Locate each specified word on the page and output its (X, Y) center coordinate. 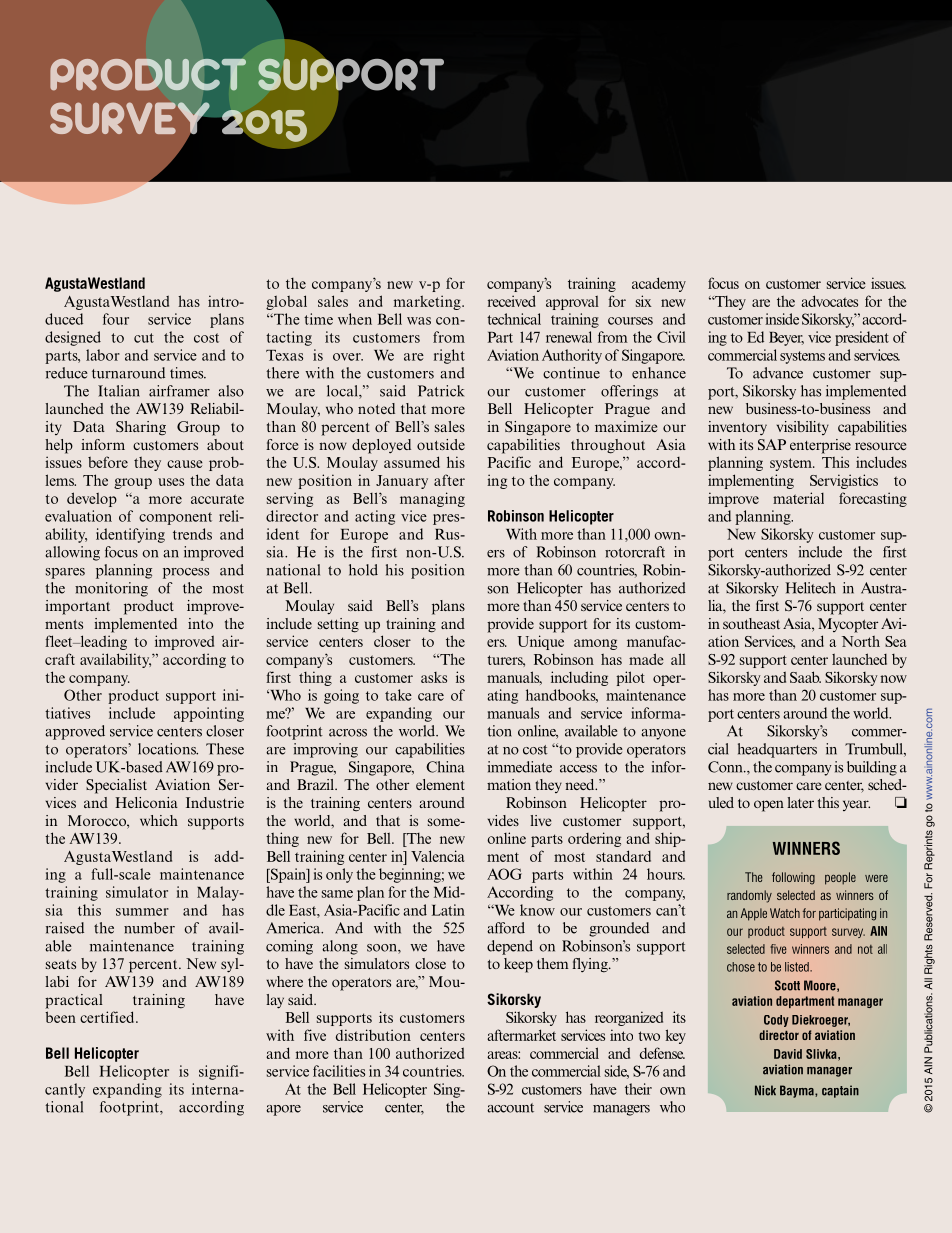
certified (108, 1017)
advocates (829, 301)
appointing (209, 714)
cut (144, 338)
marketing (428, 302)
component (175, 518)
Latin (448, 910)
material (798, 498)
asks (434, 677)
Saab (805, 677)
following (793, 878)
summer (142, 912)
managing (432, 499)
